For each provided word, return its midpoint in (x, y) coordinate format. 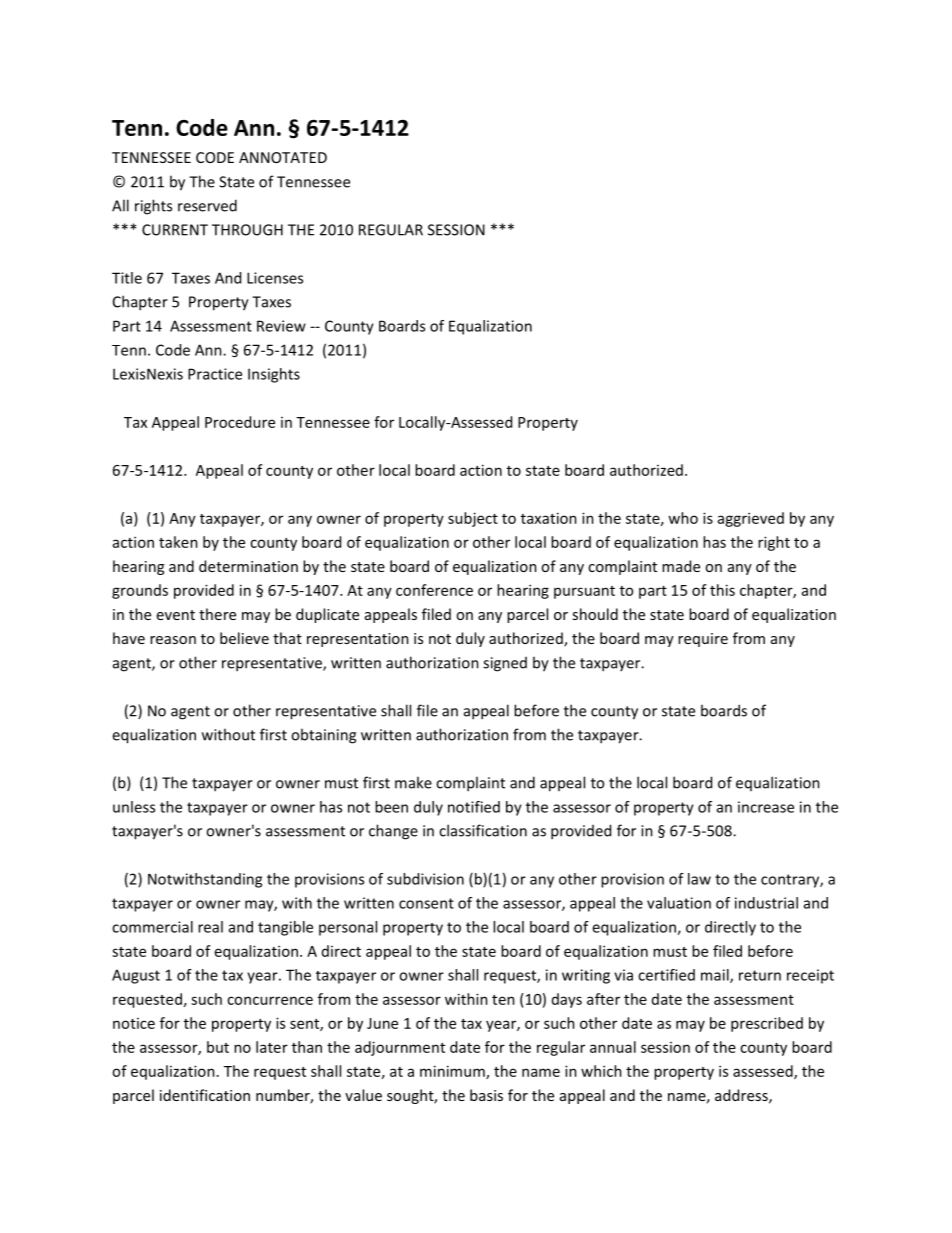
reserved (207, 205)
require (703, 640)
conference (434, 590)
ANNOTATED (283, 157)
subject (473, 519)
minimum (453, 1072)
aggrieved (751, 519)
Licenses (275, 278)
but (218, 1047)
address (742, 1096)
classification (483, 830)
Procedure (240, 422)
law (699, 879)
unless (134, 807)
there (217, 614)
